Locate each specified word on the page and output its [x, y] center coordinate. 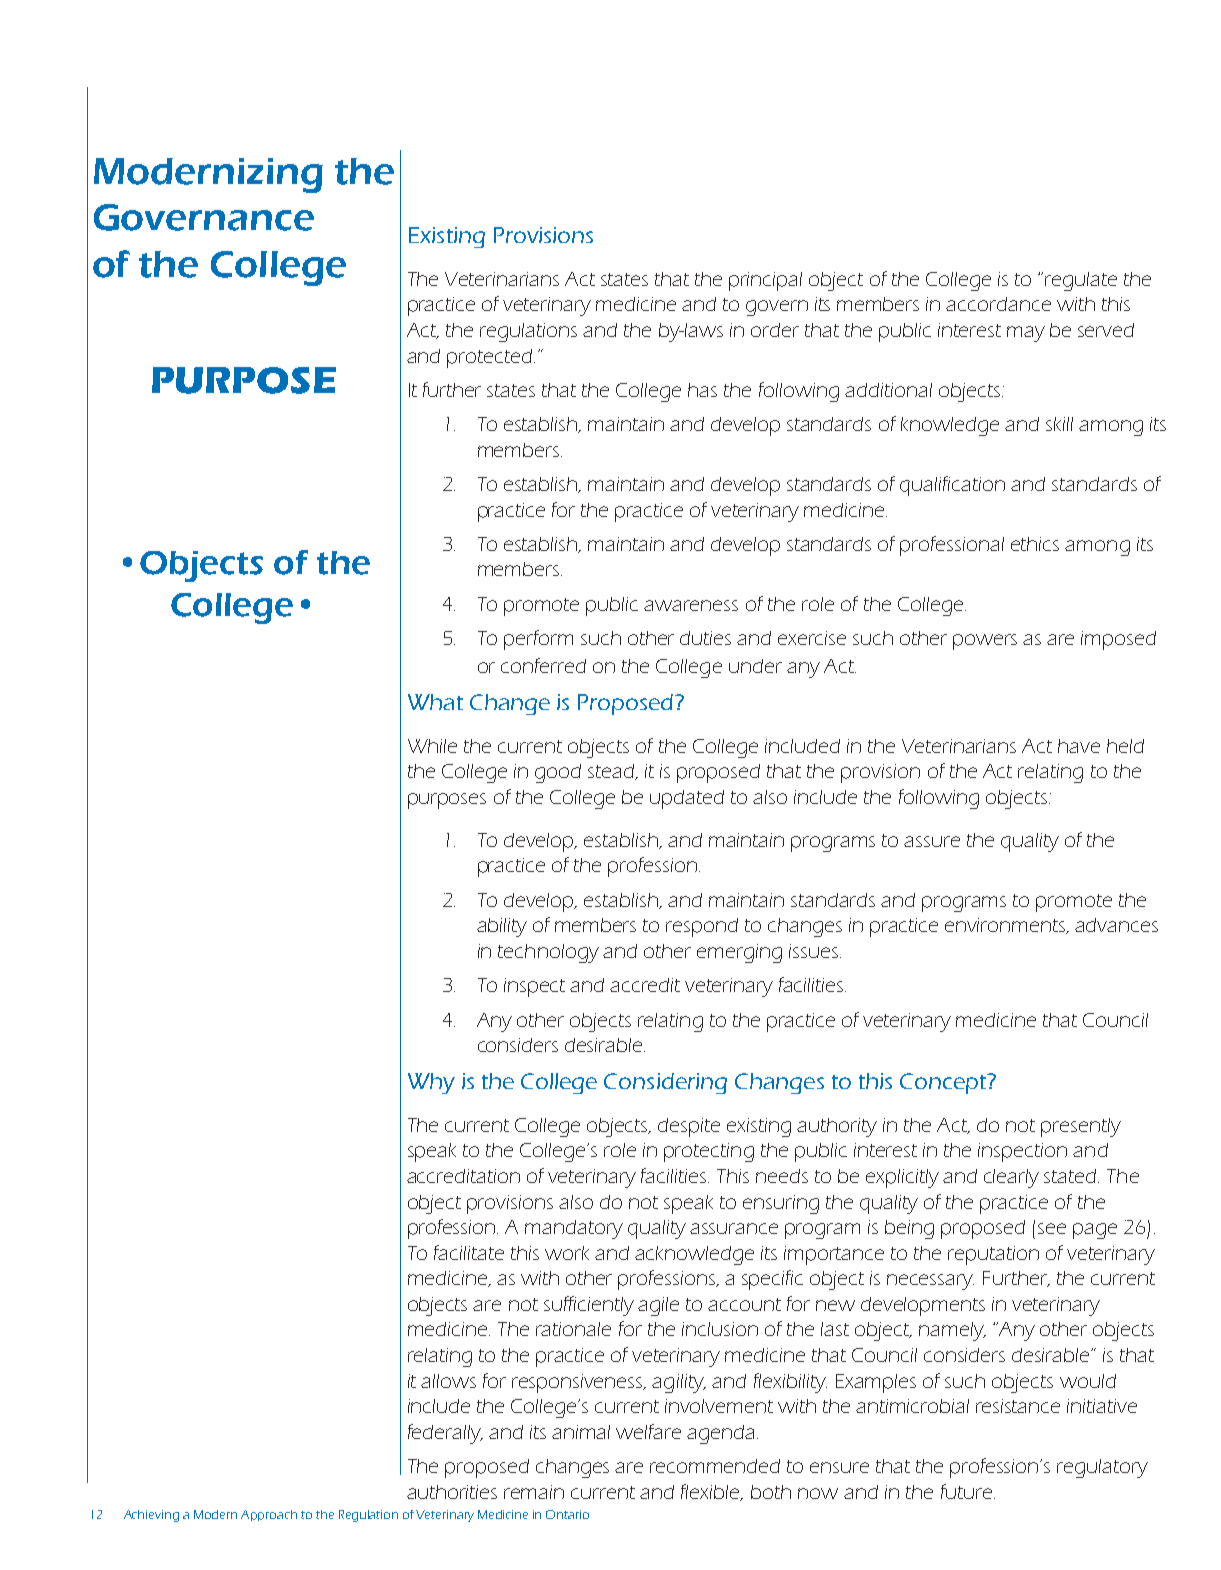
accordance [998, 304]
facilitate [469, 1252]
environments [1006, 926]
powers [985, 642]
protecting [709, 1152]
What [435, 702]
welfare [648, 1431]
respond [702, 927]
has [702, 390]
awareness [691, 605]
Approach [269, 1515]
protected [489, 358]
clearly [1011, 1178]
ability [502, 927]
